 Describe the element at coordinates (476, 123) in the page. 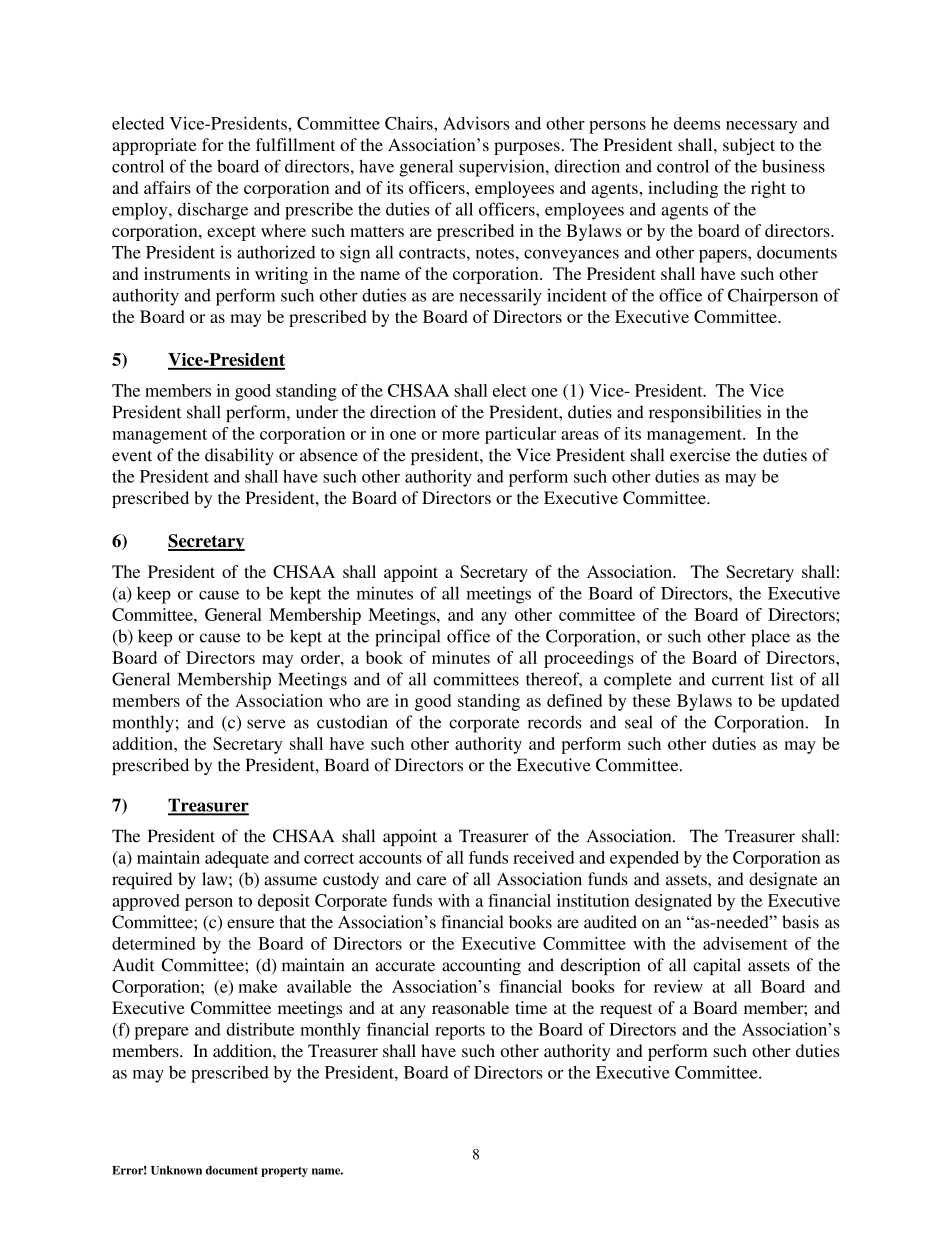

I see `Advisors` at that location.
